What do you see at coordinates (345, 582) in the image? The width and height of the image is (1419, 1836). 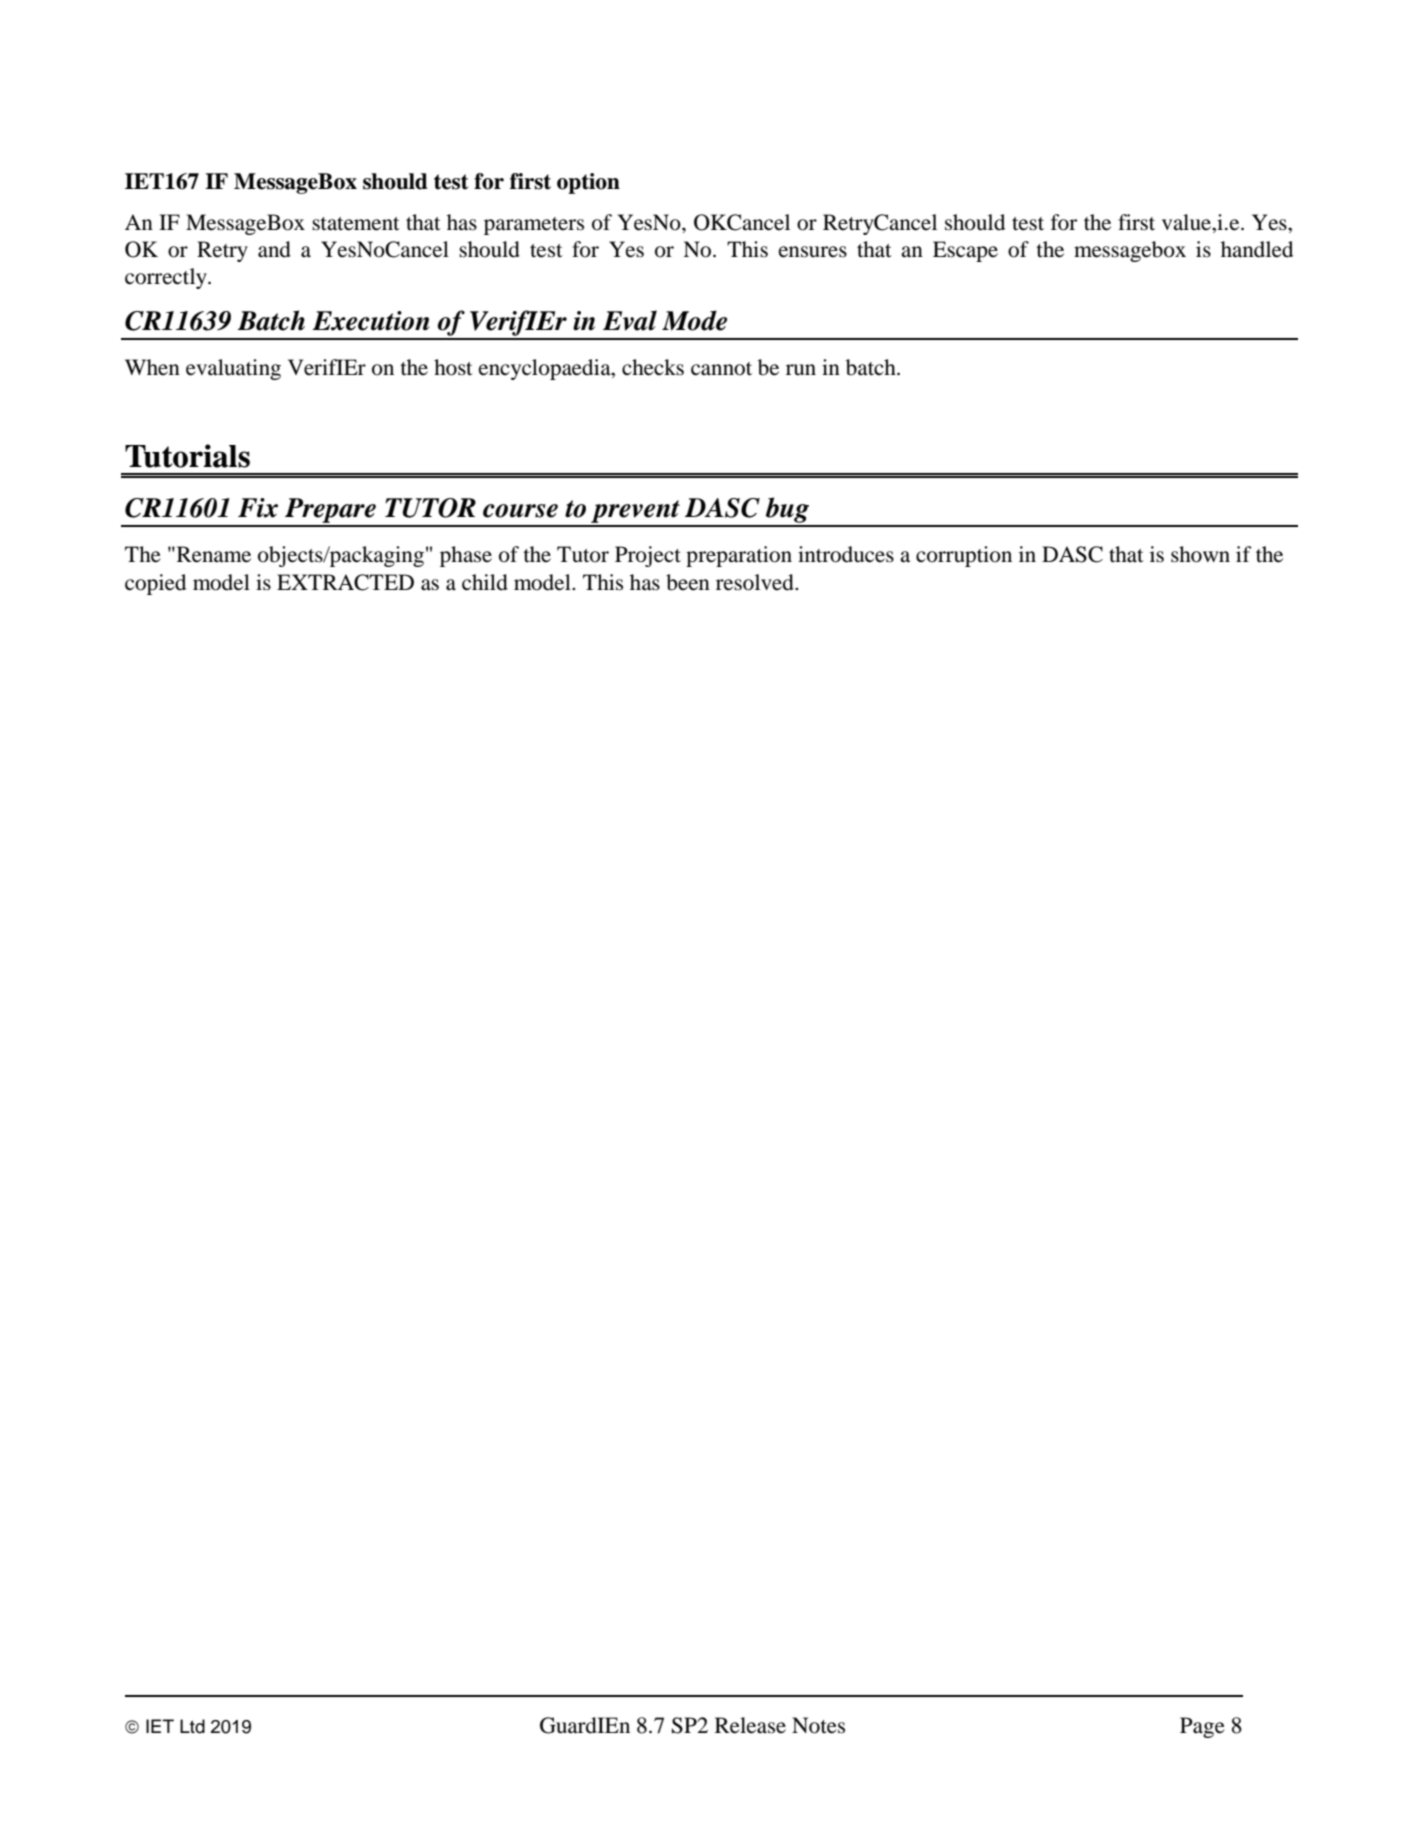 I see `EXTRACTED` at bounding box center [345, 582].
